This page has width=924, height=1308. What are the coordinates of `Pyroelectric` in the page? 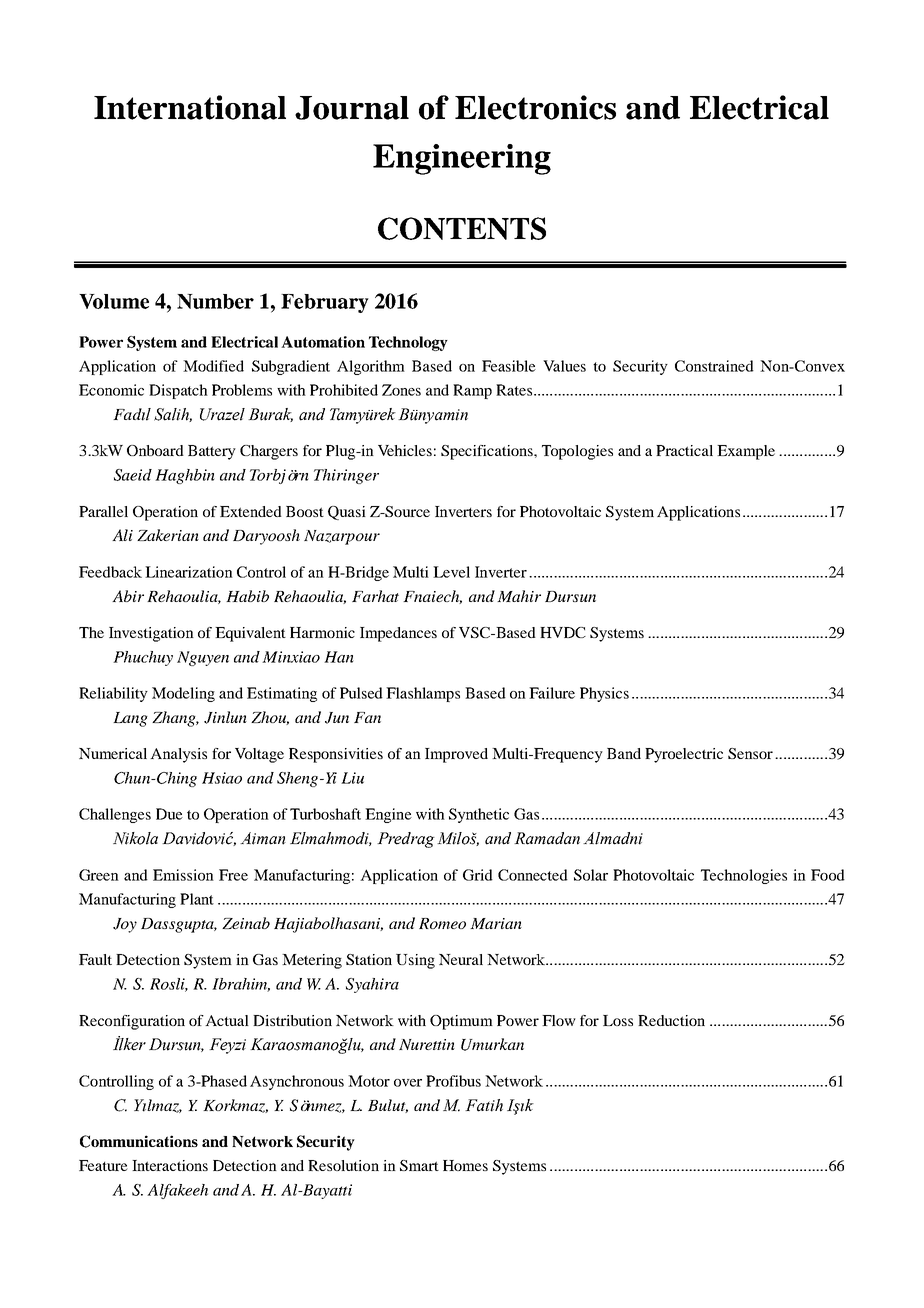 It's located at (684, 755).
